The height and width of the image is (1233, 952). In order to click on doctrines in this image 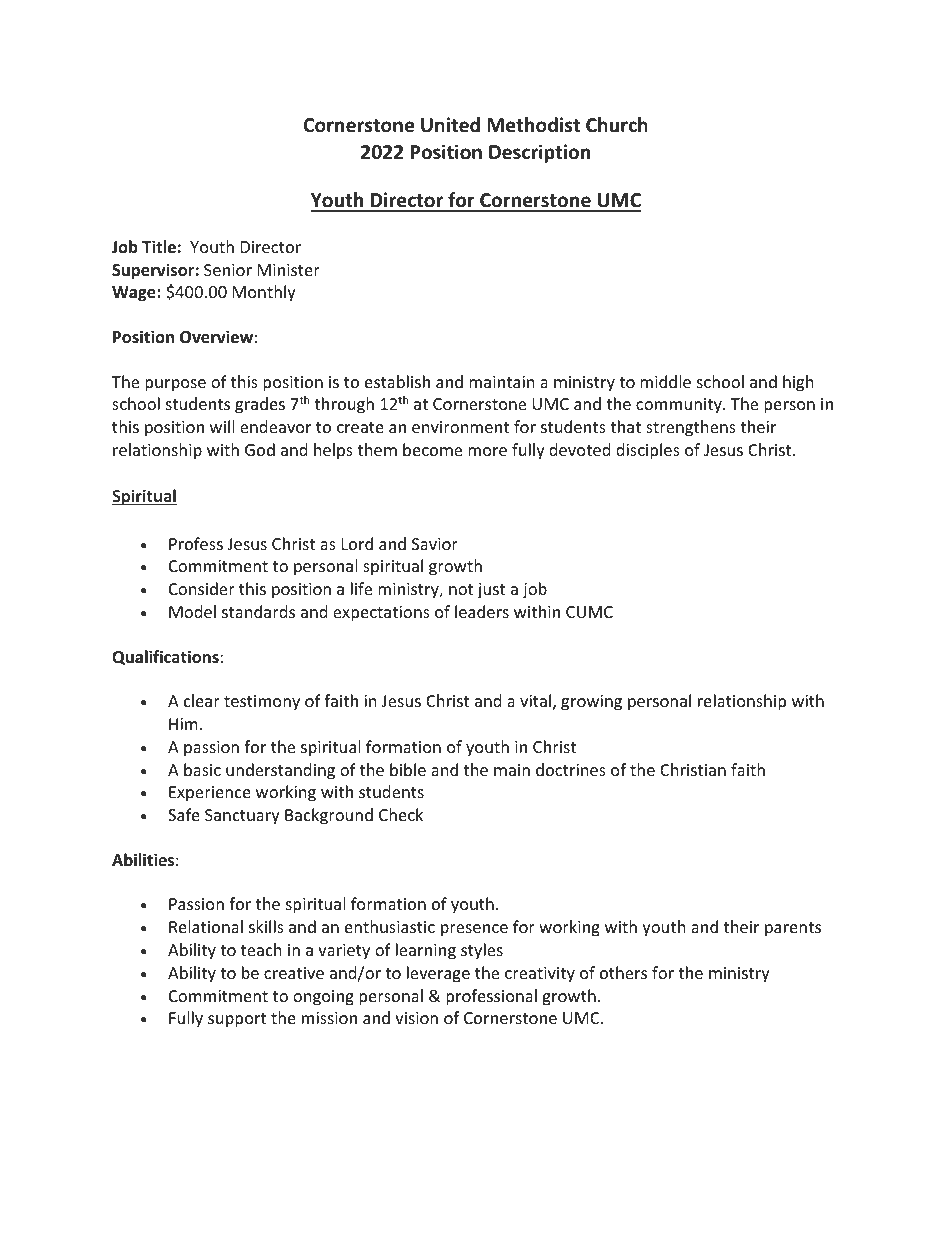, I will do `click(571, 769)`.
